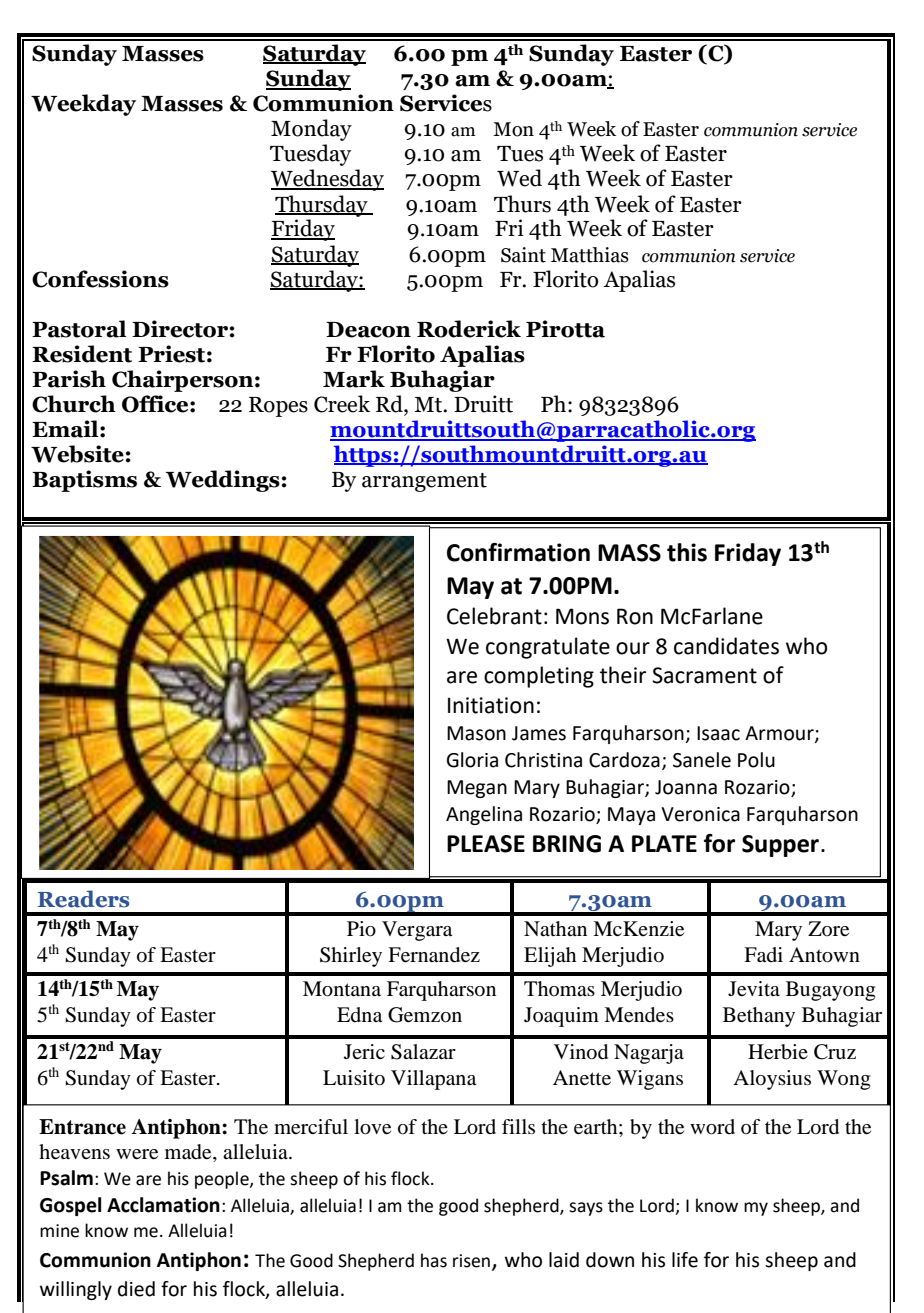 The height and width of the screenshot is (1313, 924). Describe the element at coordinates (434, 955) in the screenshot. I see `Fernandez` at that location.
